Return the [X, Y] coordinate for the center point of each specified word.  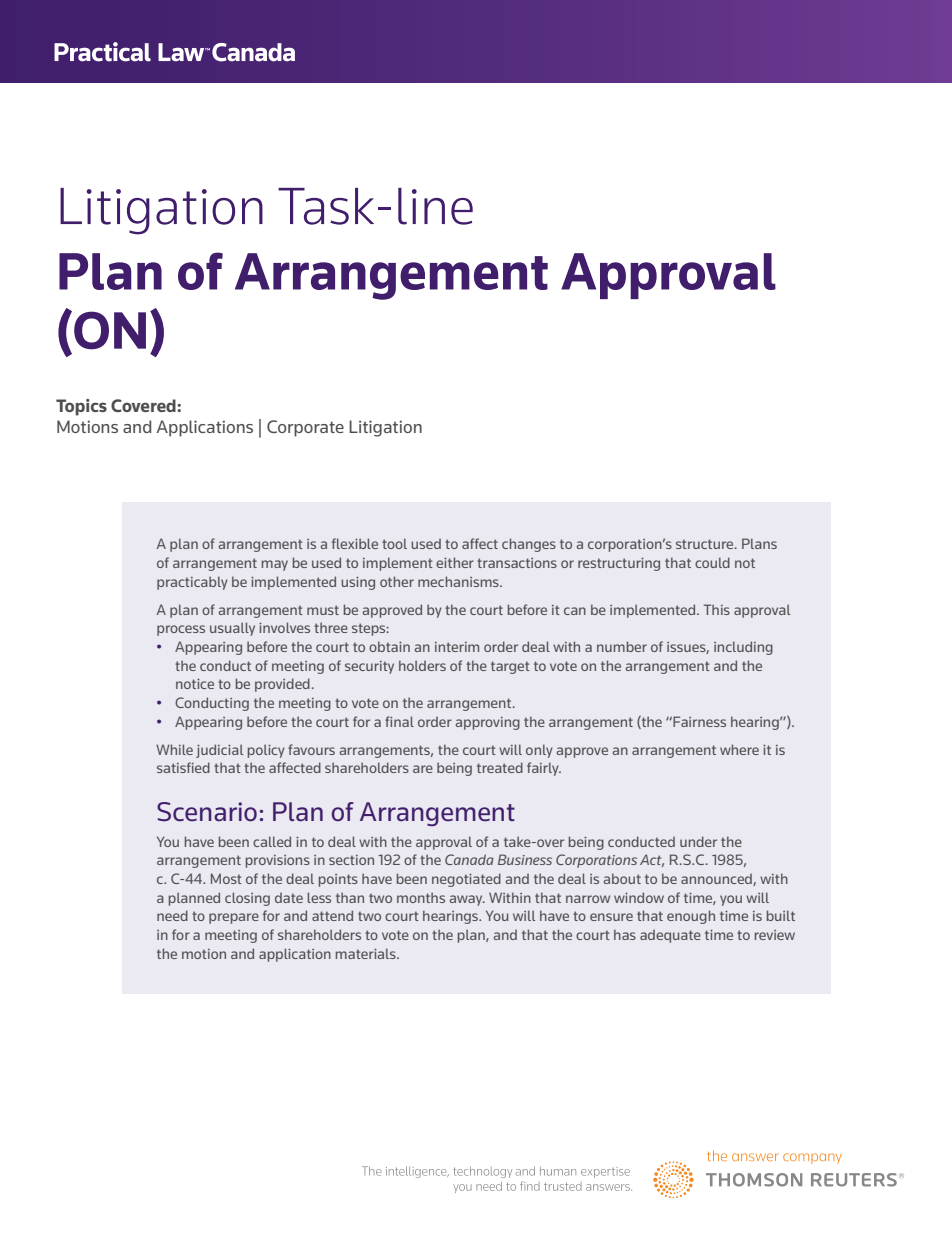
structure [706, 544]
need [172, 915]
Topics [81, 407]
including [743, 648]
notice [195, 684]
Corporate [305, 428]
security [369, 667]
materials [367, 953]
